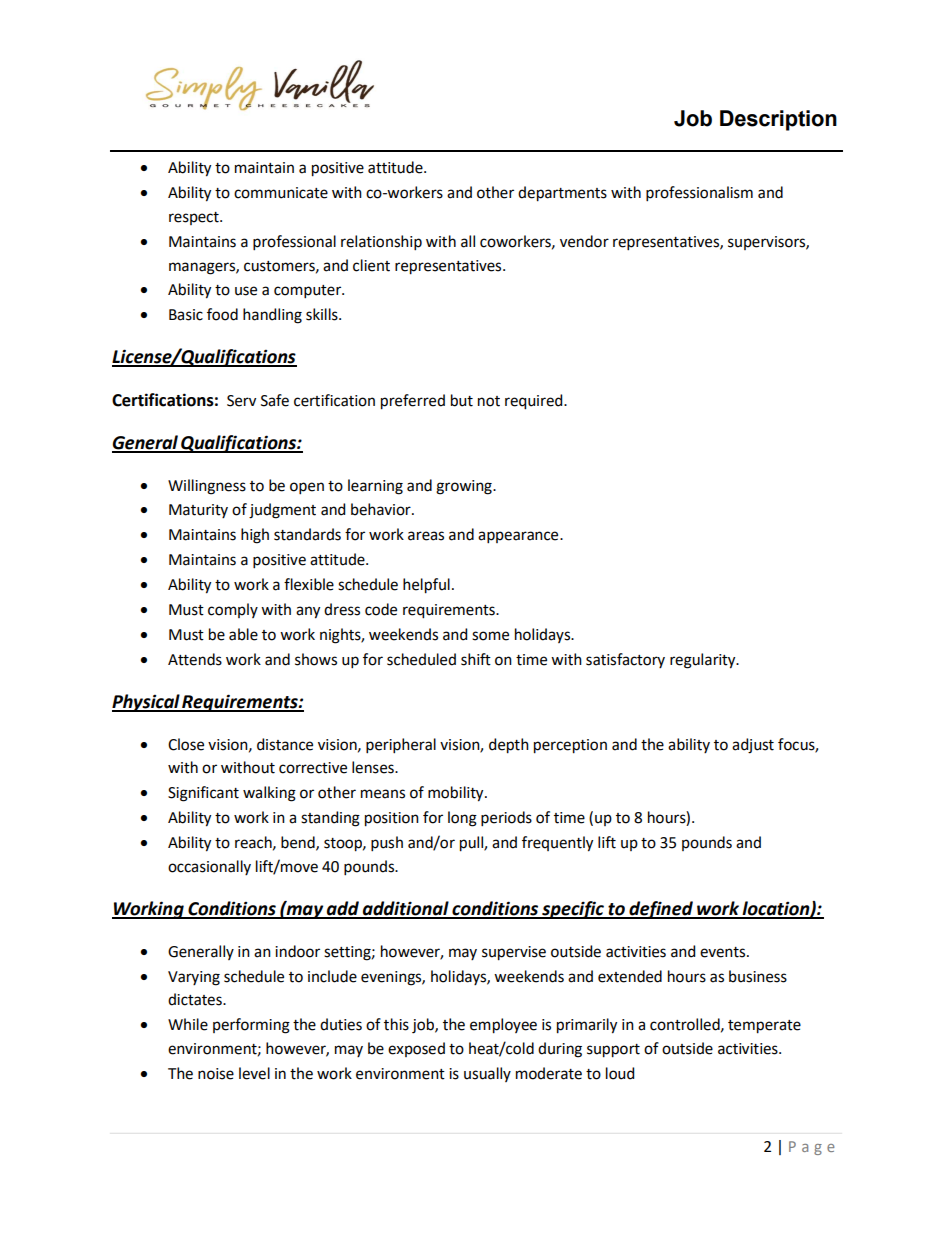 The height and width of the document is (1233, 952). I want to click on Willingness, so click(207, 487).
